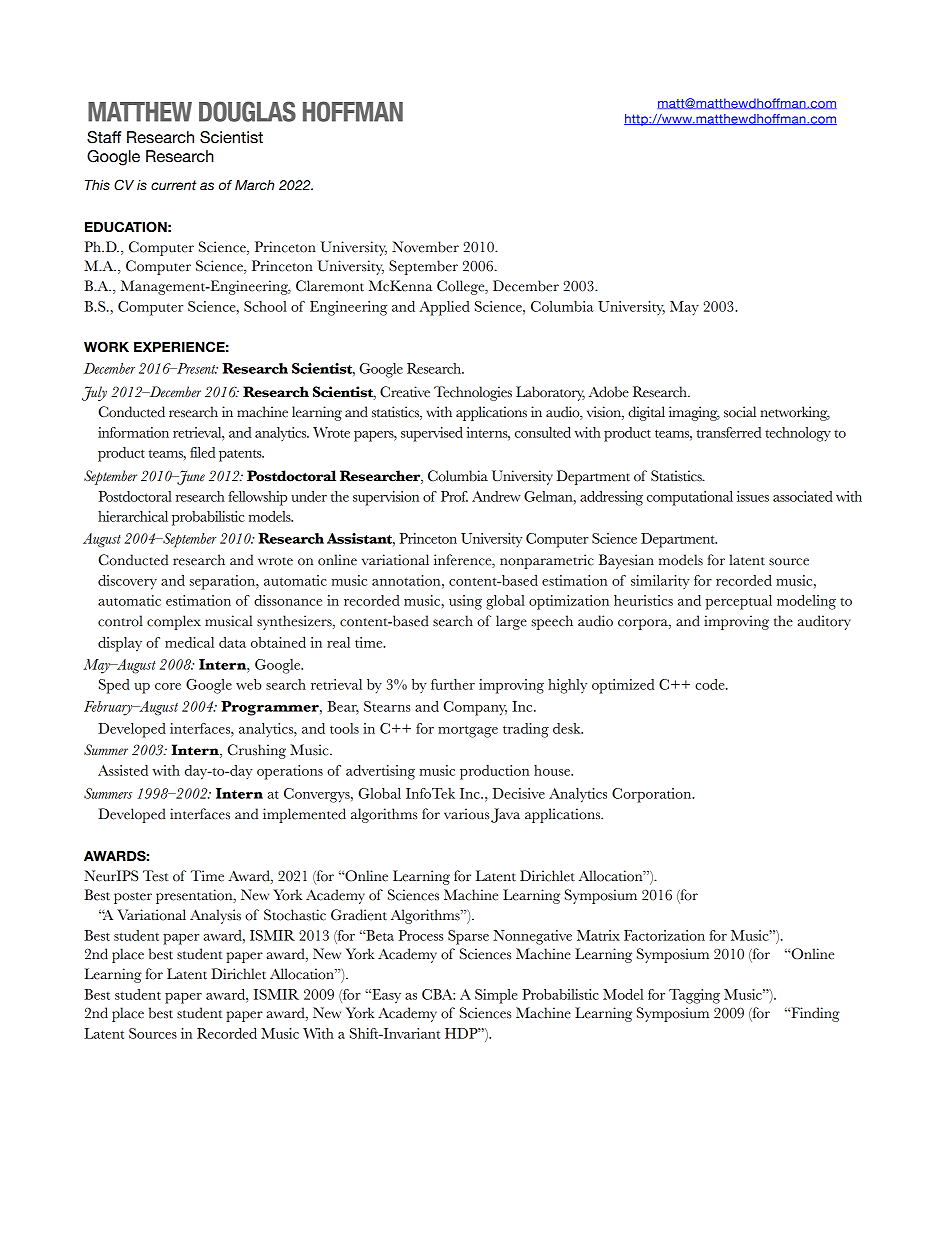  I want to click on information, so click(133, 432).
